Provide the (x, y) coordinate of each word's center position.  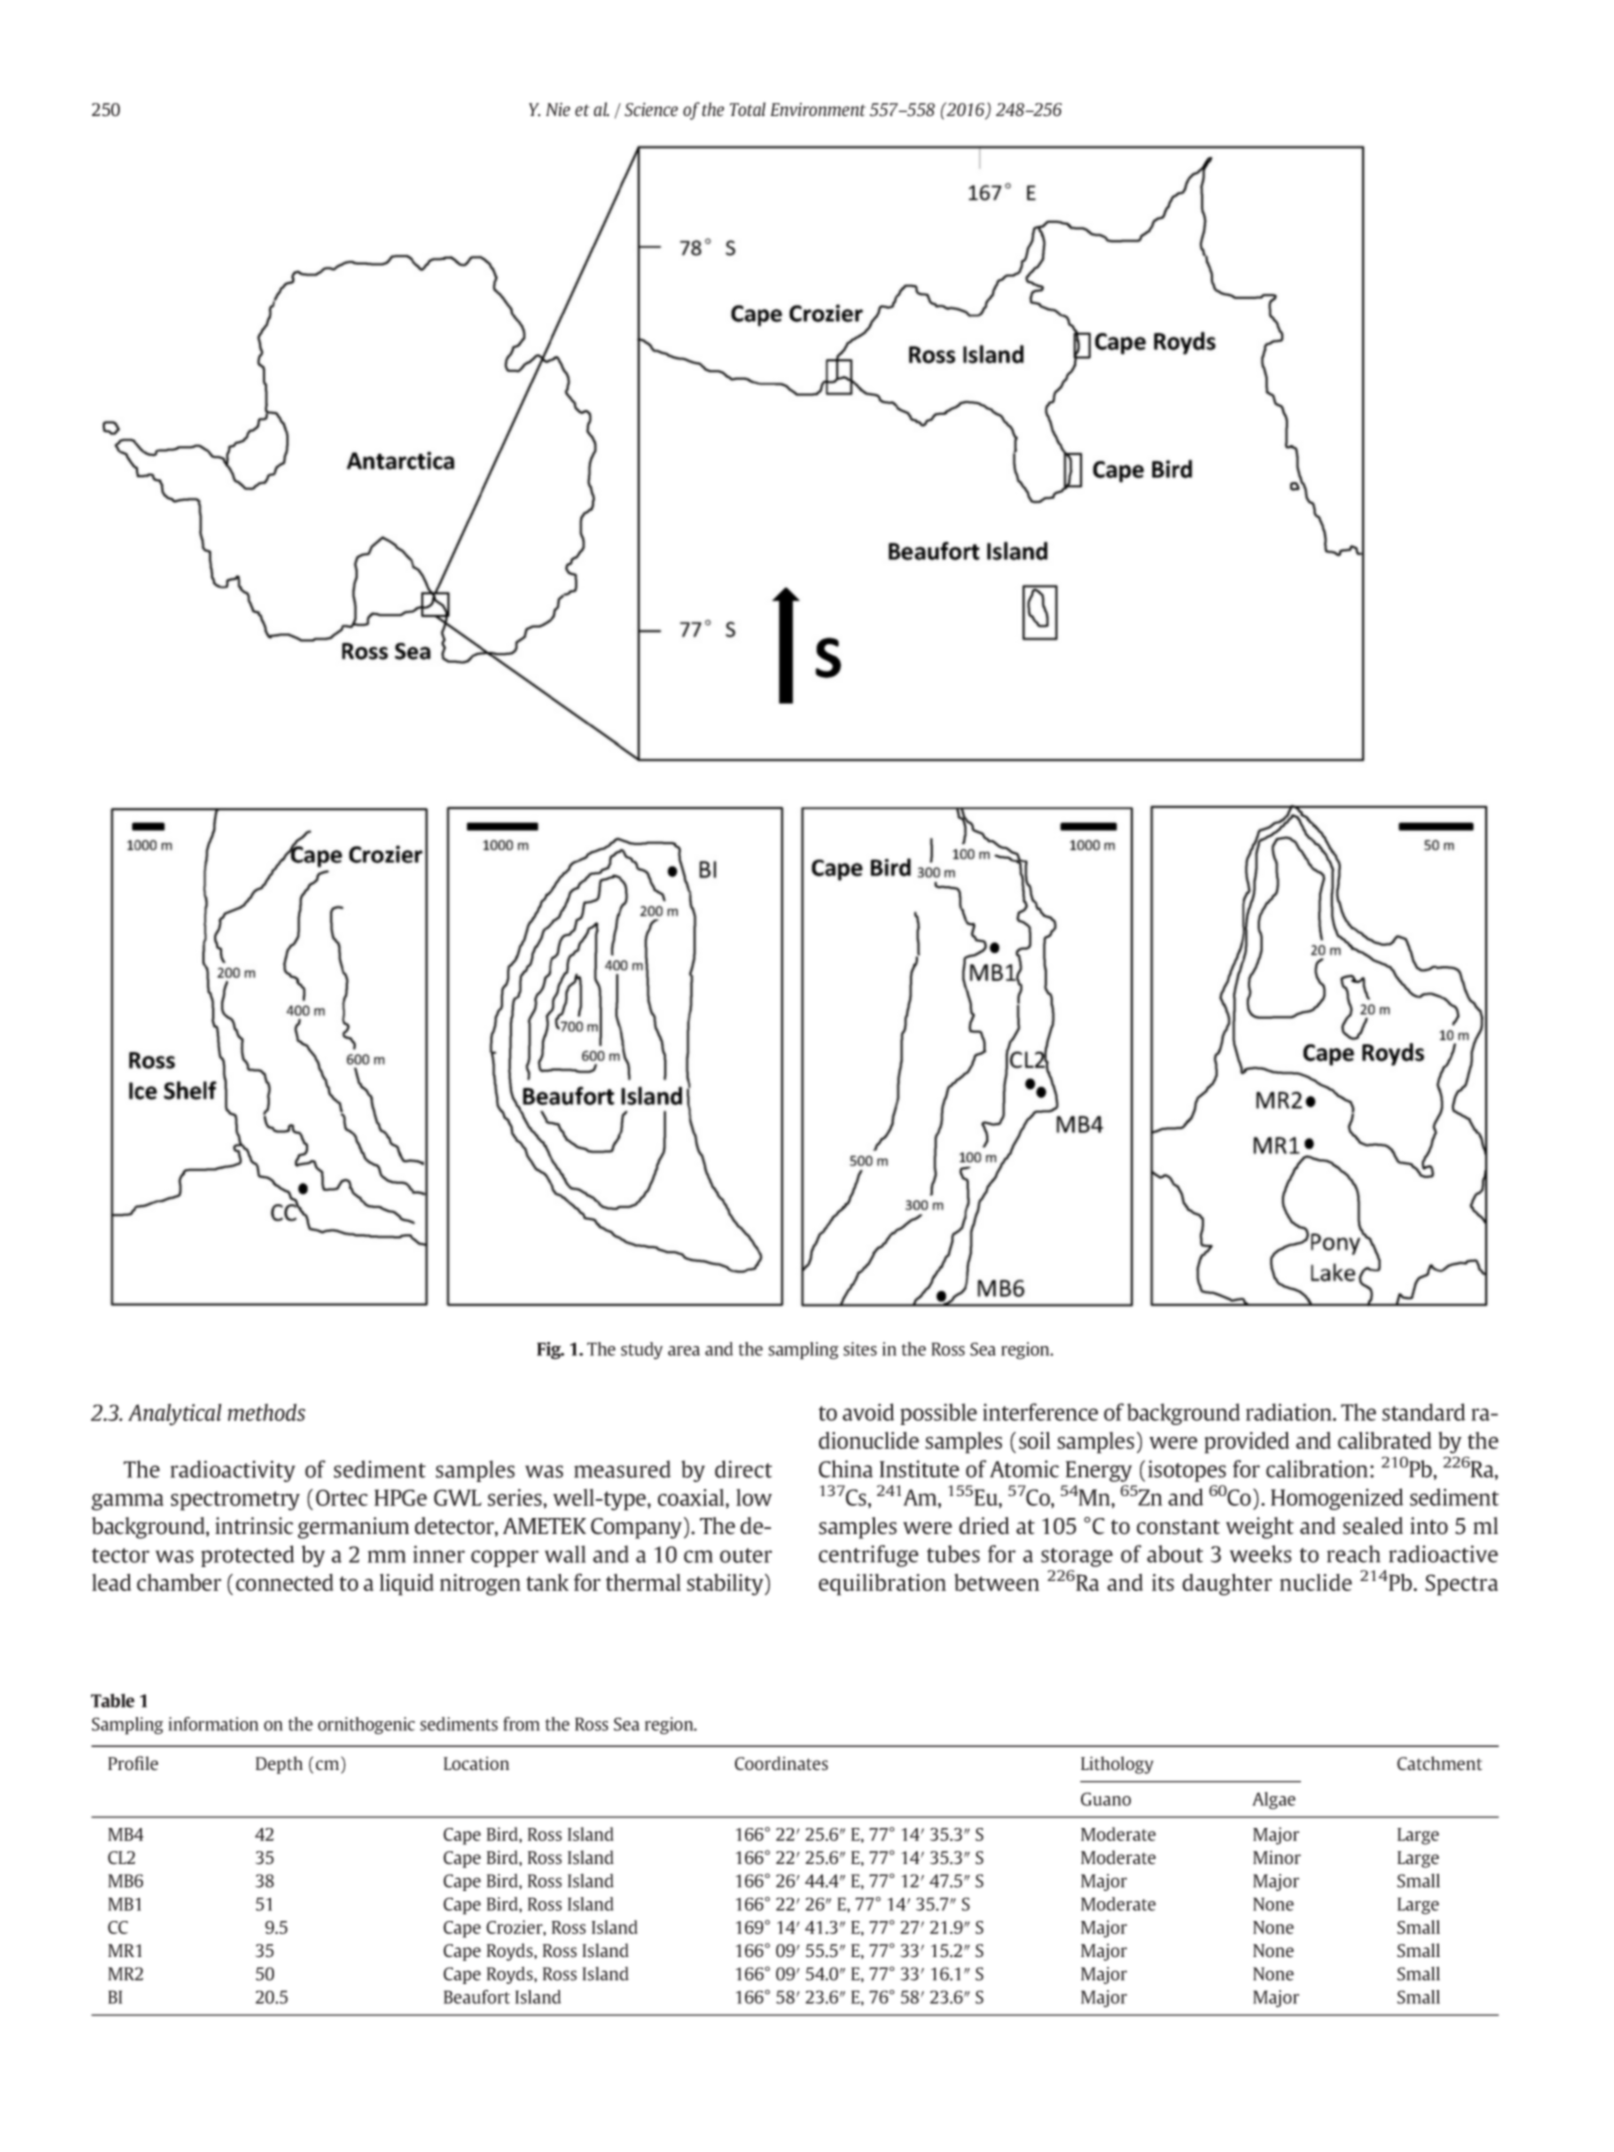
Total (748, 109)
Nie (558, 109)
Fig (550, 1350)
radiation (1290, 1412)
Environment (818, 110)
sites (860, 1349)
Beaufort (477, 1997)
